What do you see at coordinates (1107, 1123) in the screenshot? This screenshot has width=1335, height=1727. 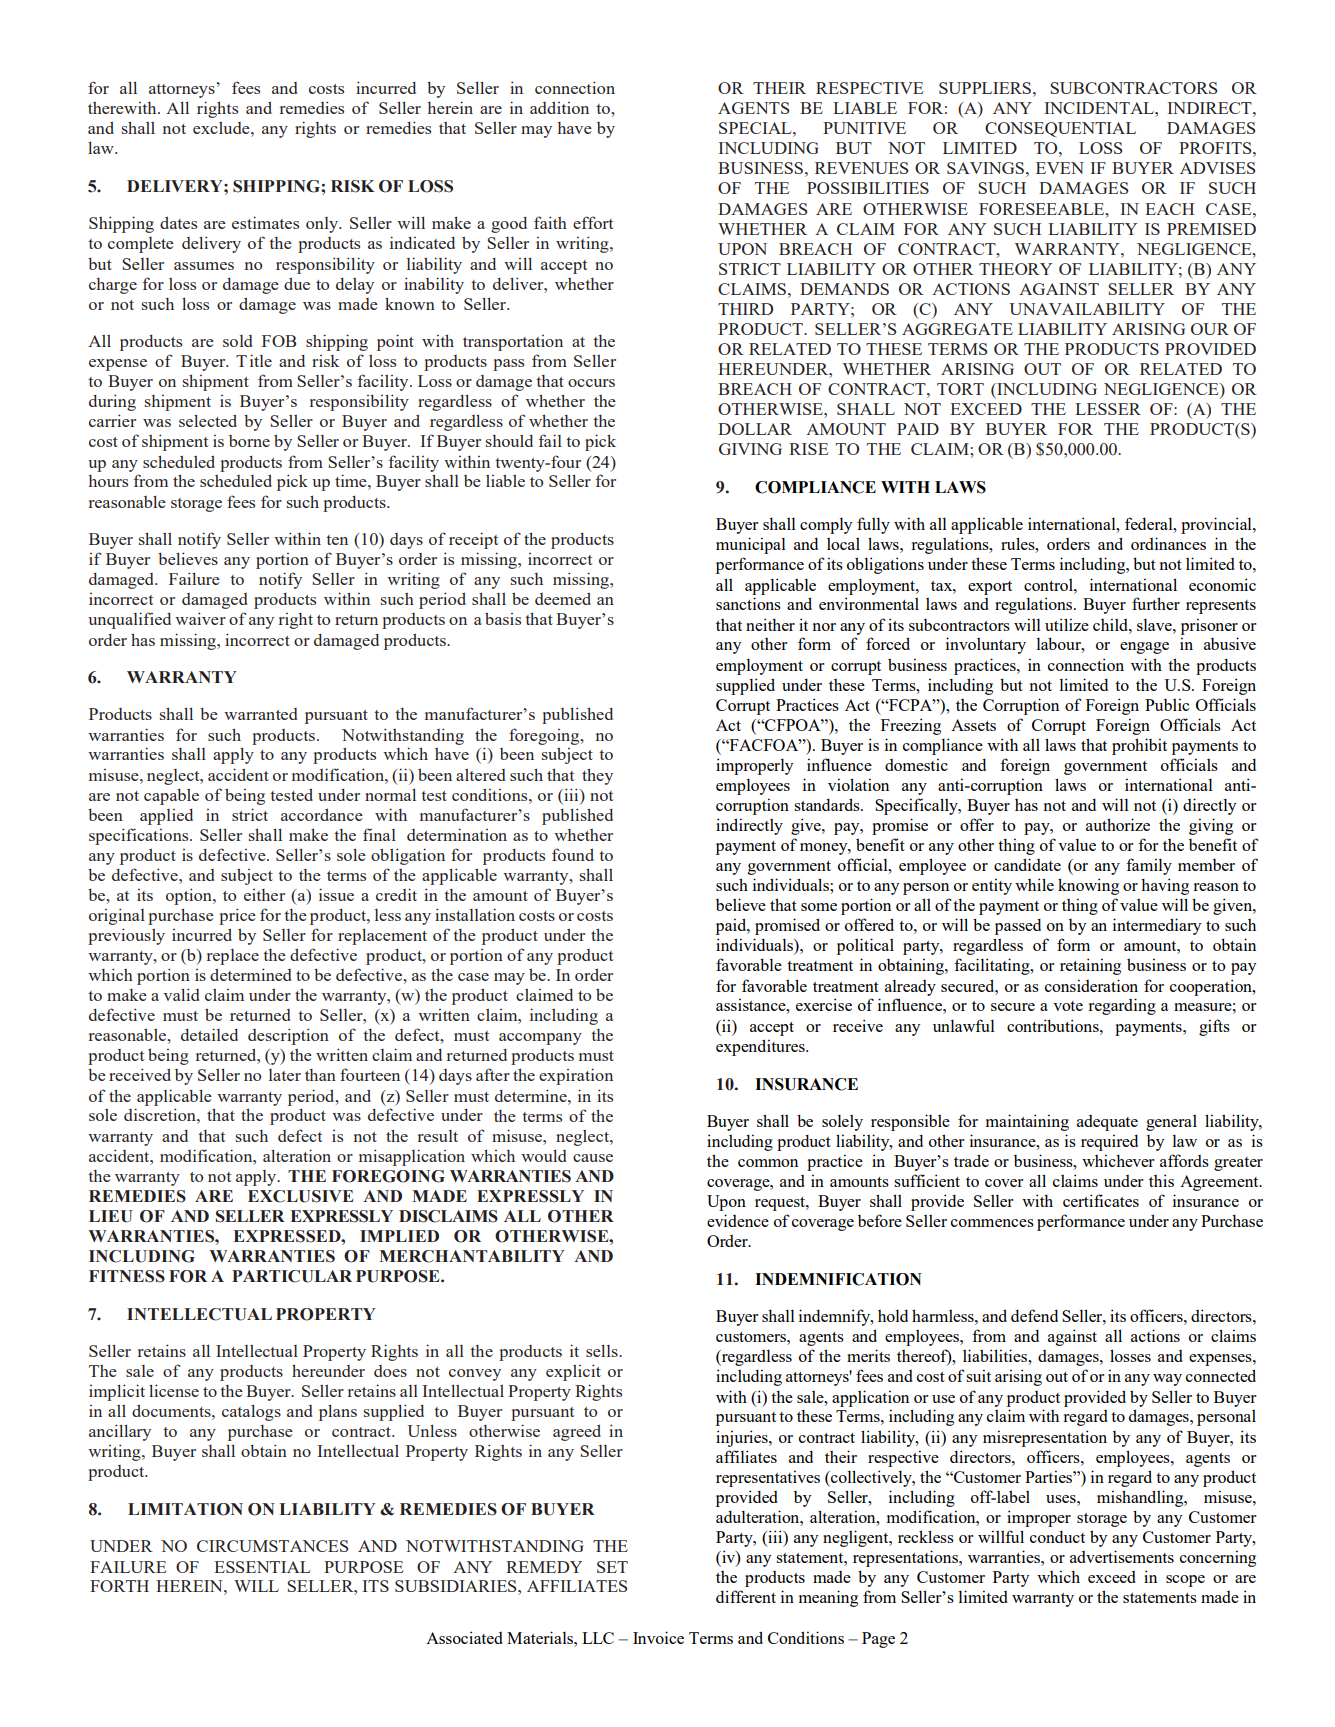 I see `adequate` at bounding box center [1107, 1123].
